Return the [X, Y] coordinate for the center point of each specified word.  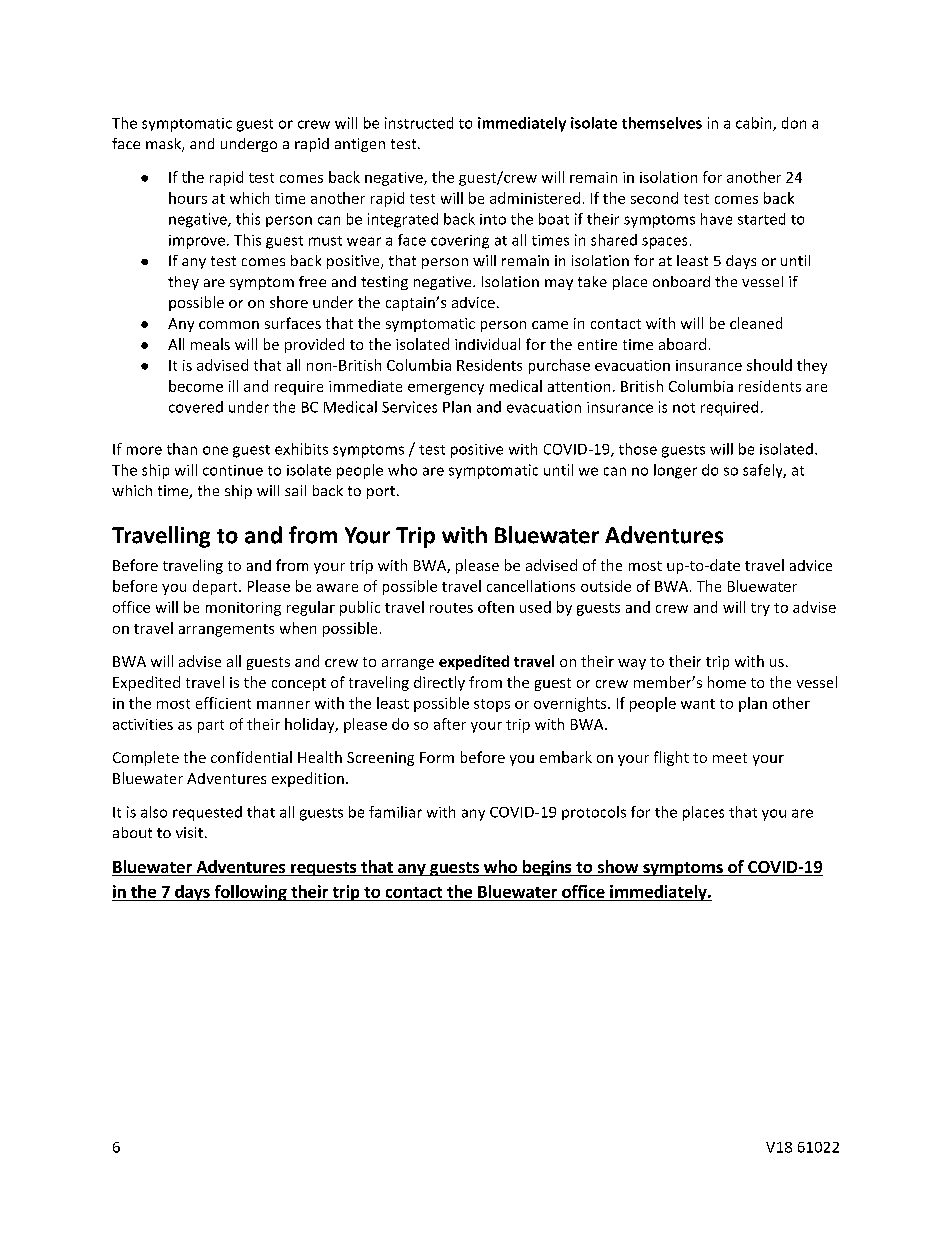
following [250, 893]
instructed [419, 123]
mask [164, 145]
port [381, 492]
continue [233, 470]
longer [675, 471]
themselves [662, 123]
